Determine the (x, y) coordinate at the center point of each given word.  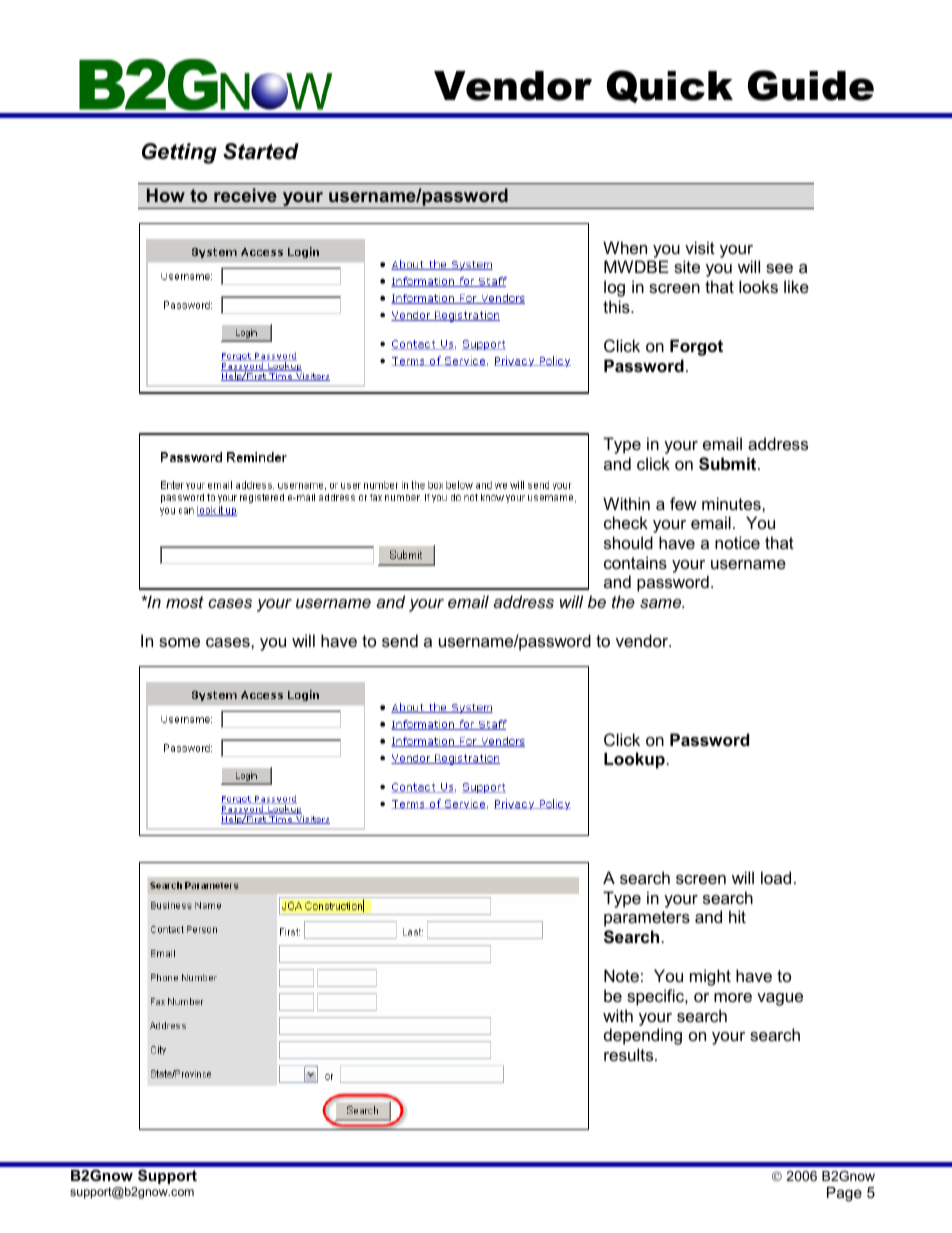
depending (643, 1036)
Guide (811, 85)
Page (844, 1194)
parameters (647, 919)
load (776, 877)
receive (245, 195)
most (185, 602)
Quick (670, 86)
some (179, 642)
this (617, 306)
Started (261, 151)
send (400, 640)
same (662, 603)
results (630, 1054)
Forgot (696, 347)
